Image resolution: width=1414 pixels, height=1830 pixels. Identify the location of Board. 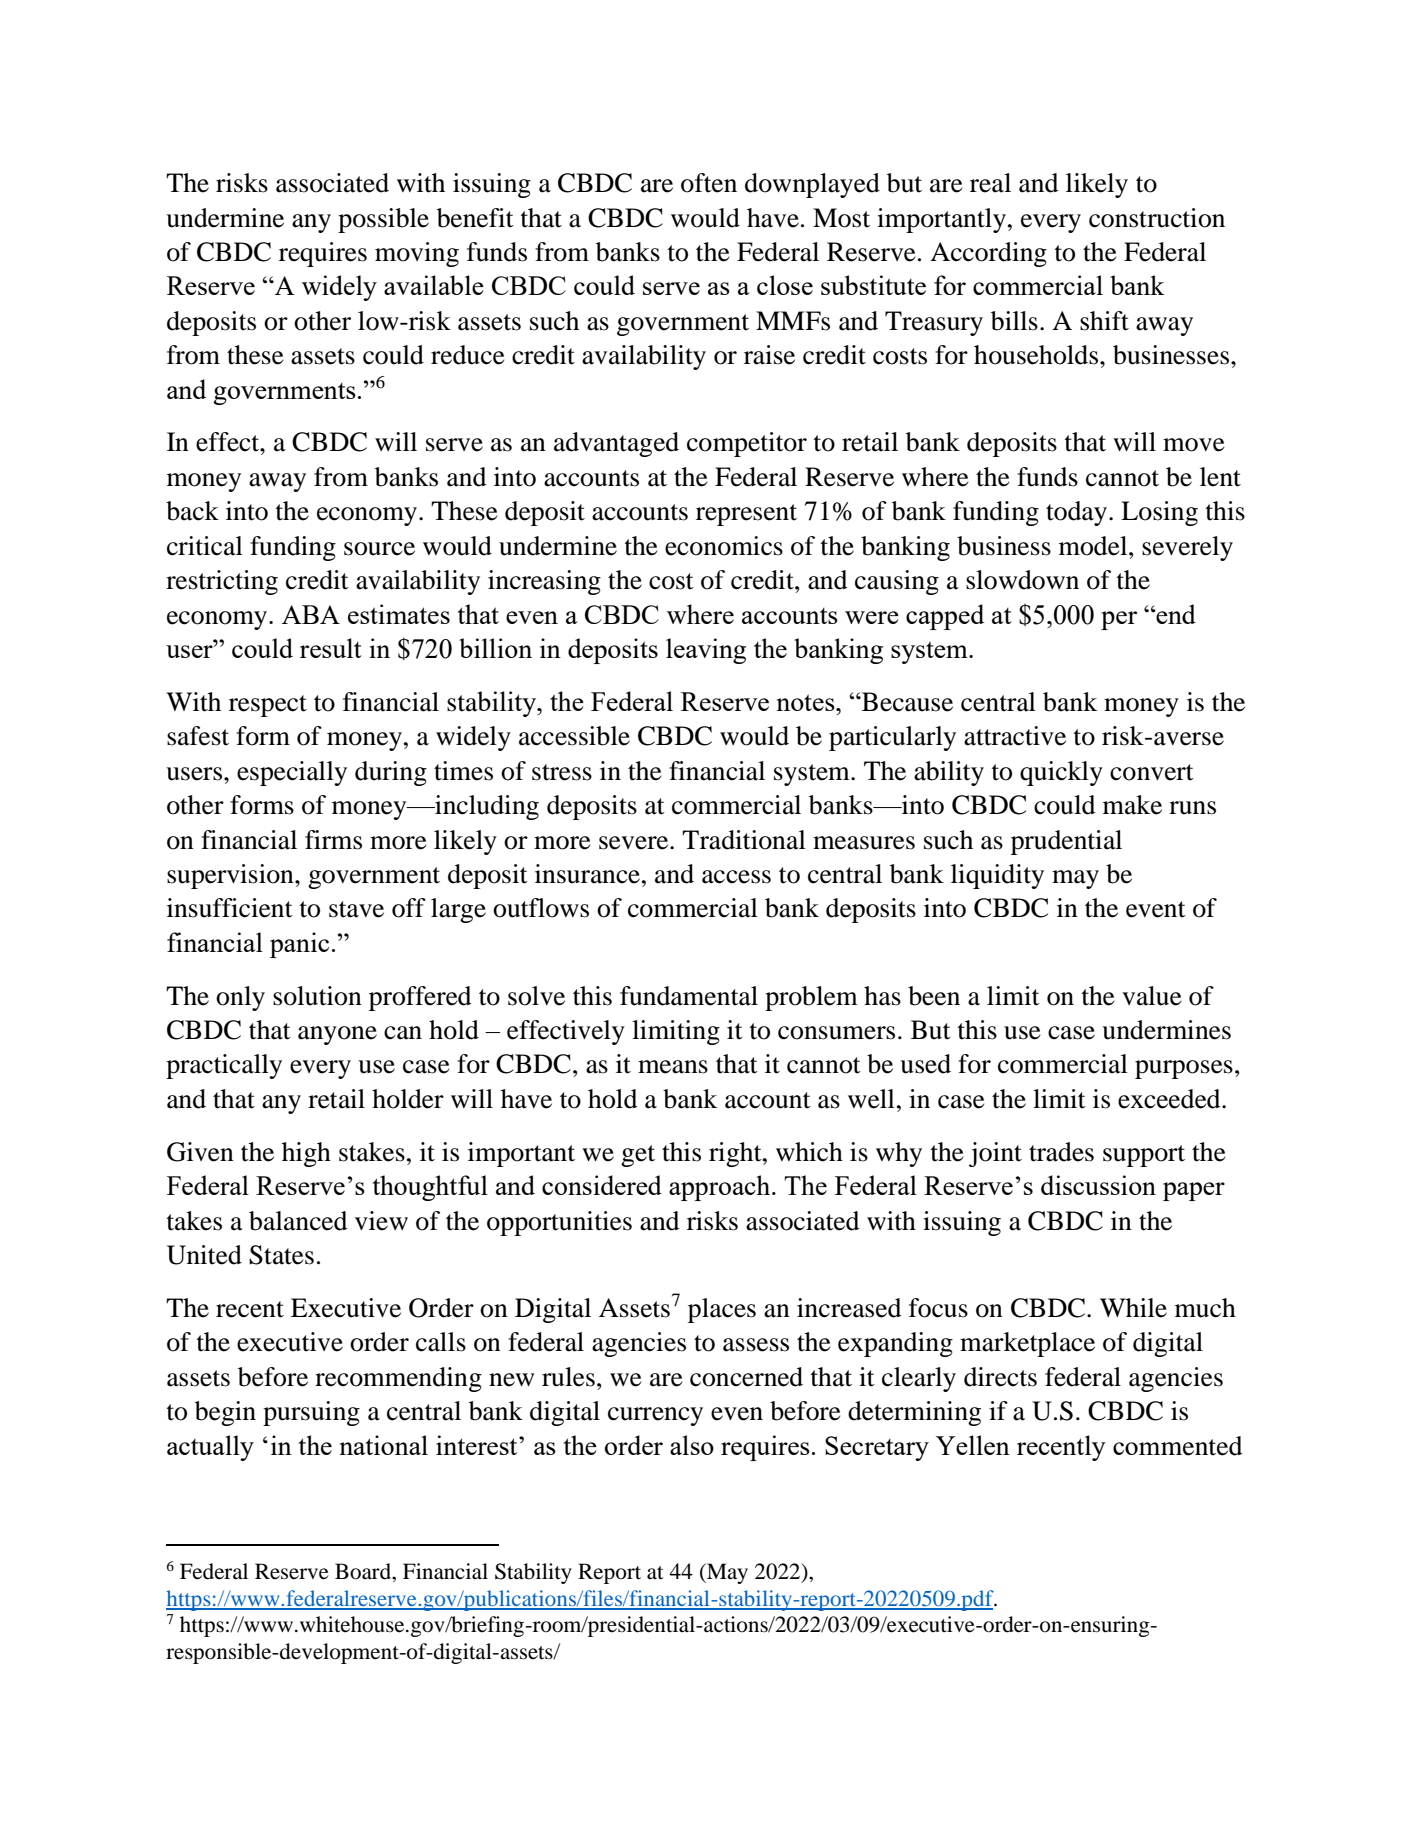
(364, 1571).
